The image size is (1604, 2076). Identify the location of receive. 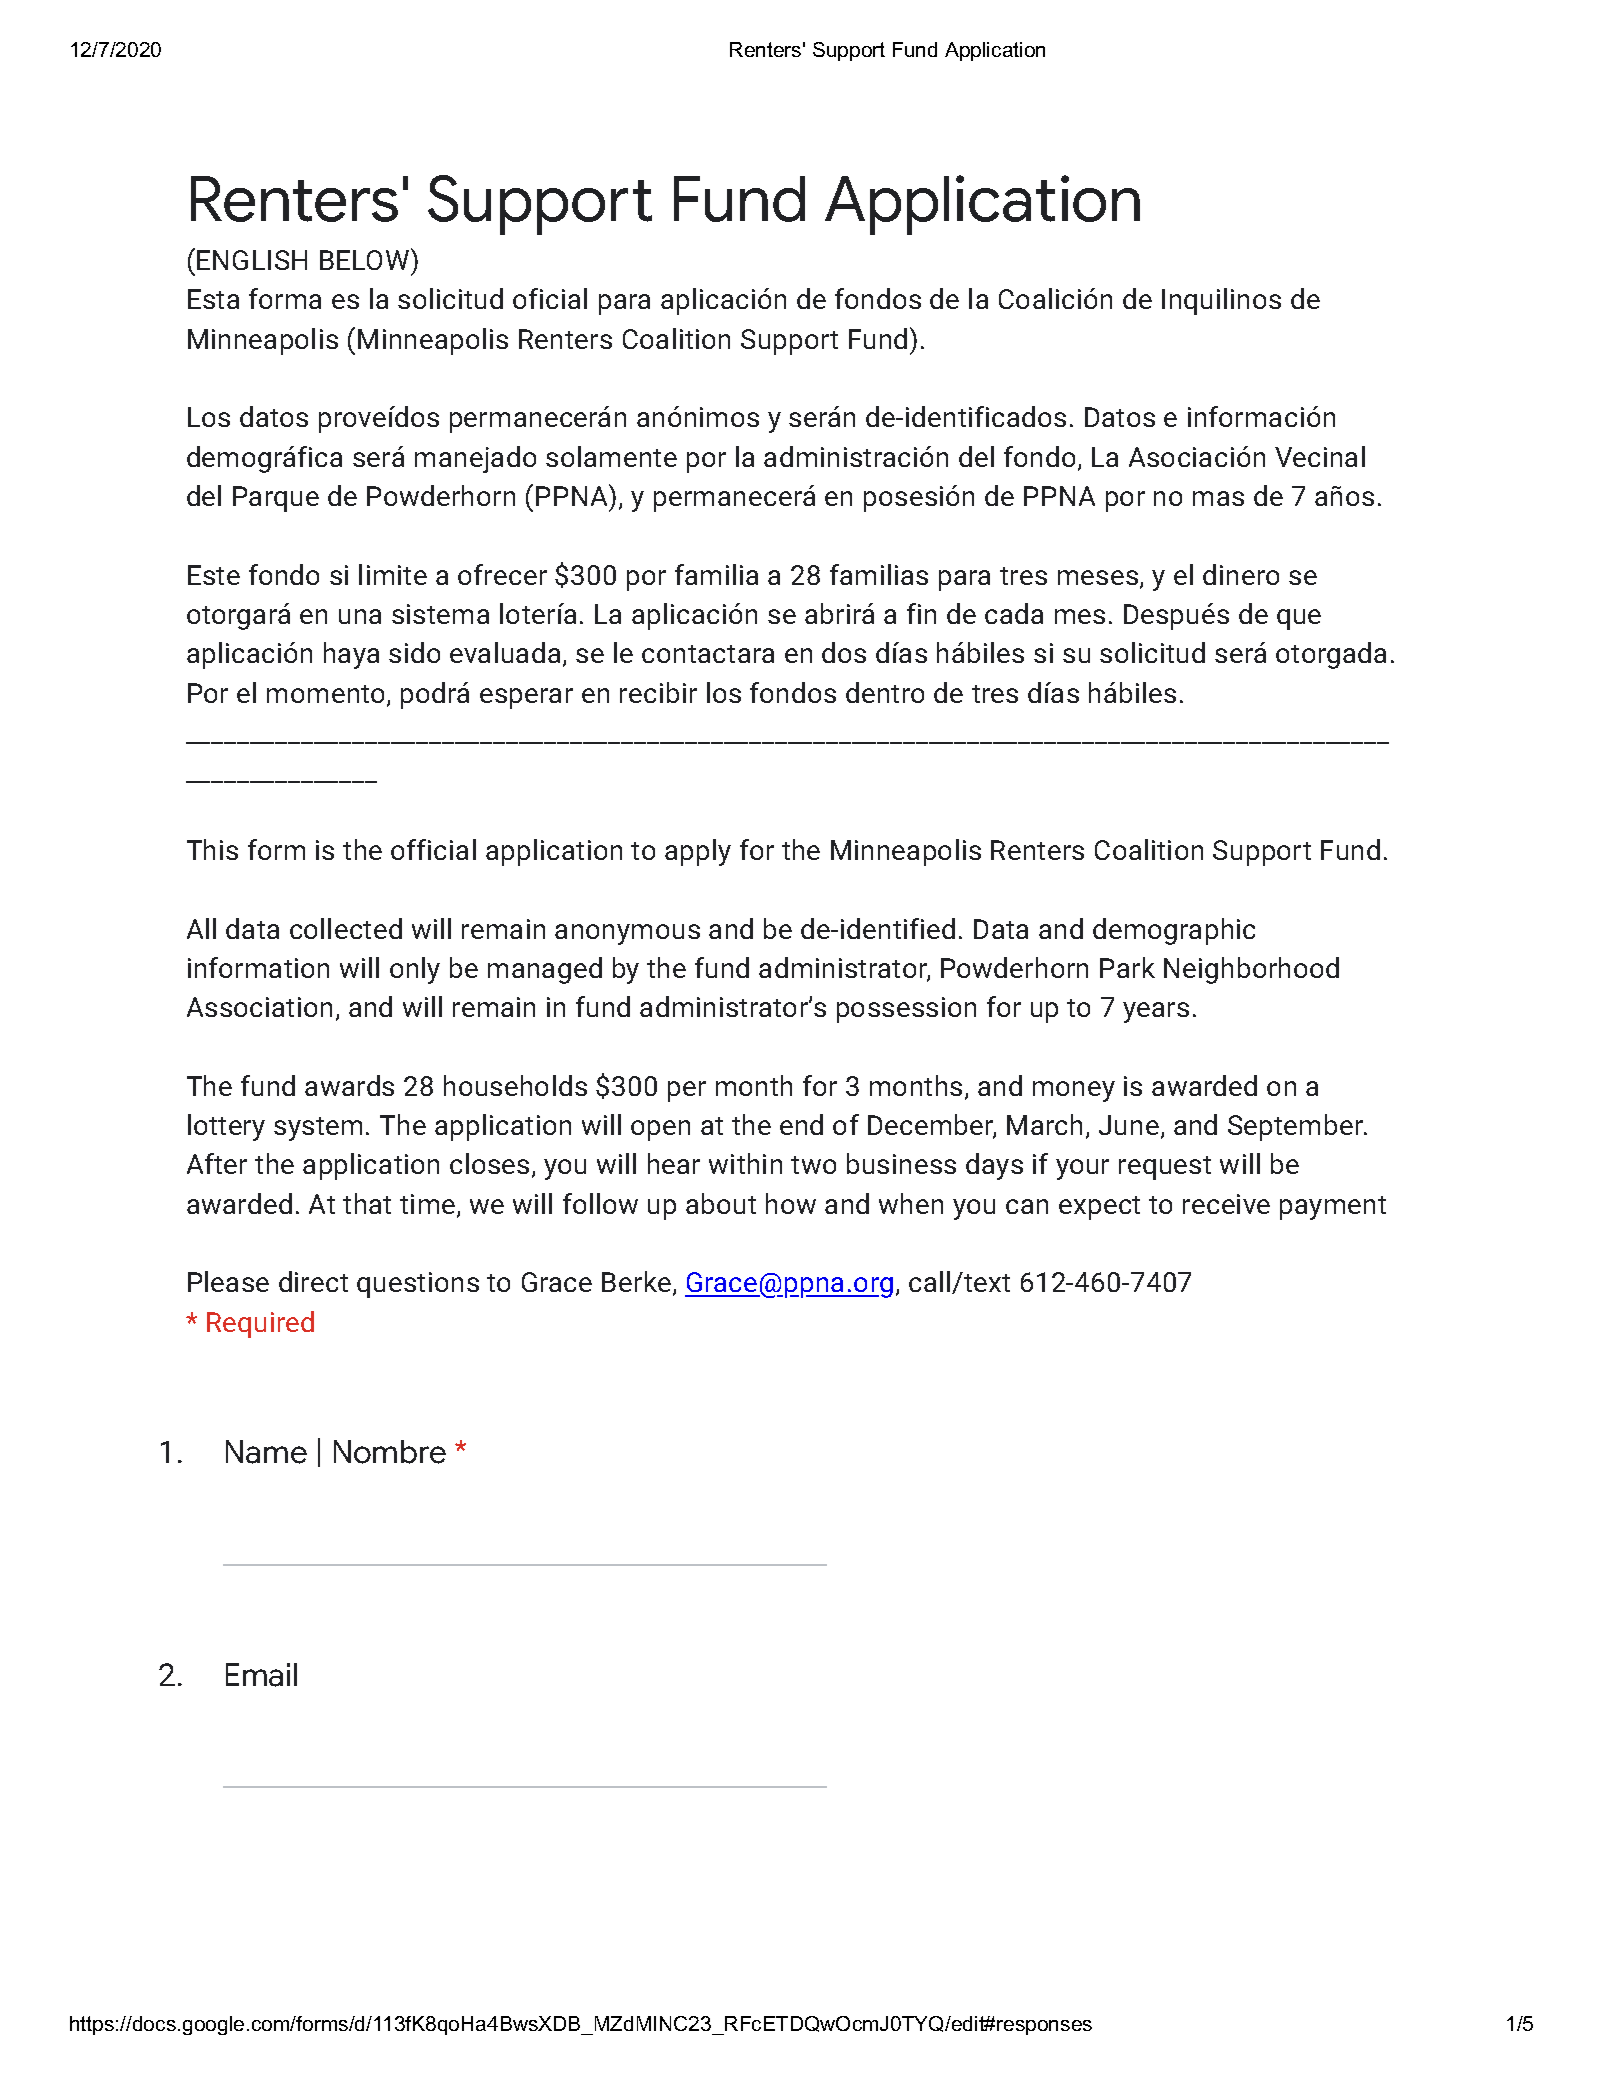
(1226, 1204).
